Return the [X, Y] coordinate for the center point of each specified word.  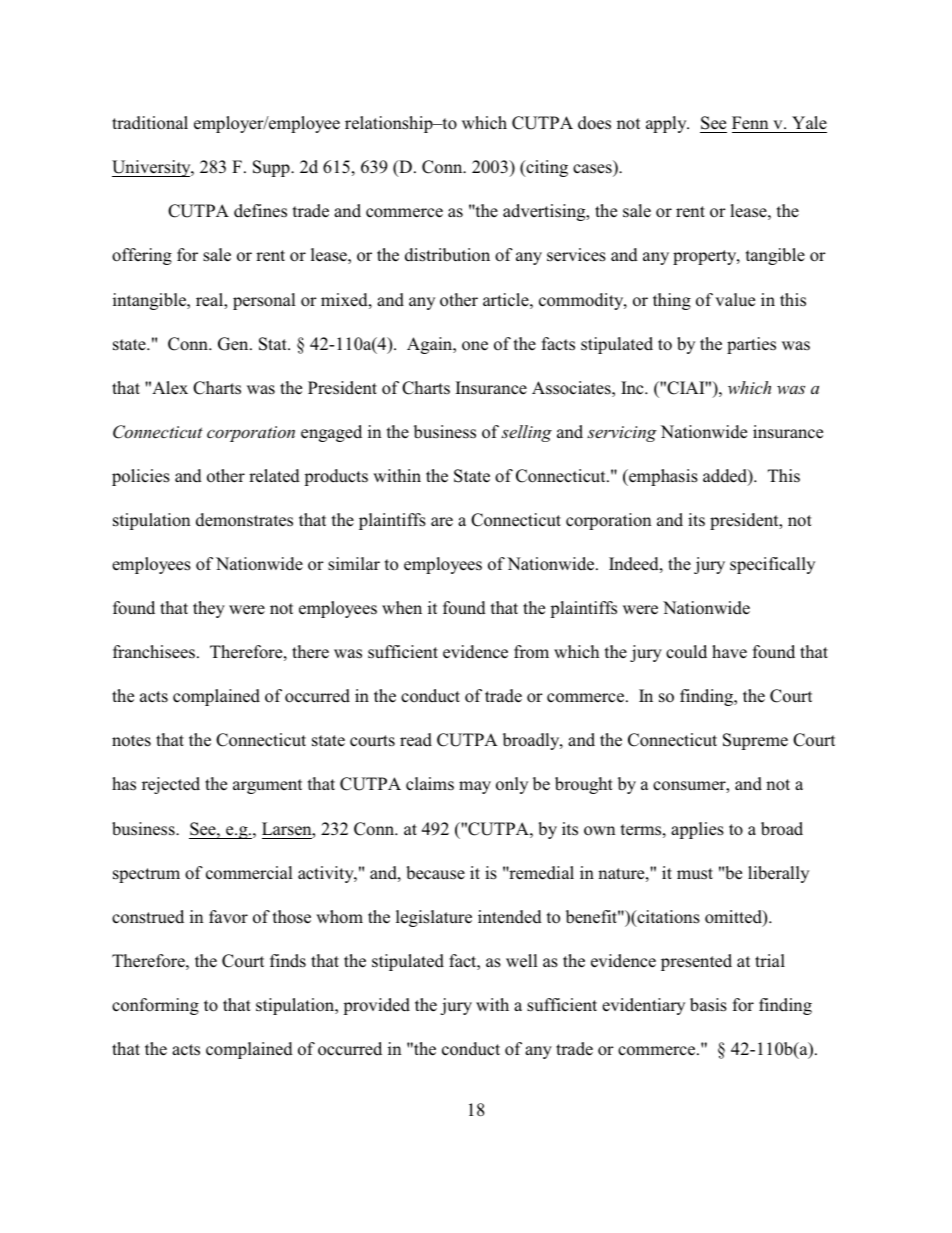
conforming [155, 1006]
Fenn [750, 122]
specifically [772, 565]
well [522, 961]
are [442, 522]
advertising [545, 212]
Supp [272, 168]
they [209, 609]
